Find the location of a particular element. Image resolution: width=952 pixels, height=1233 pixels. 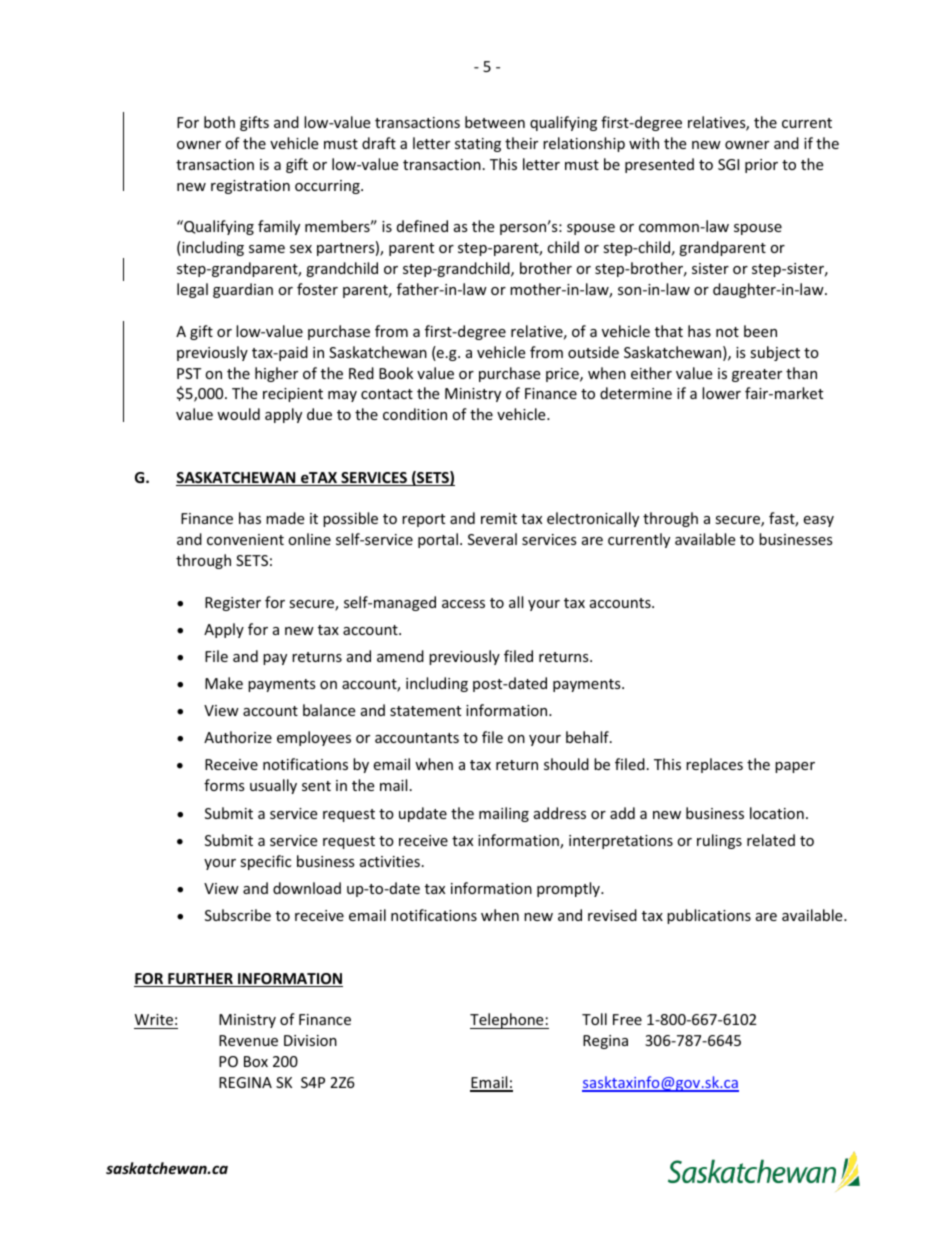

their is located at coordinates (521, 143).
